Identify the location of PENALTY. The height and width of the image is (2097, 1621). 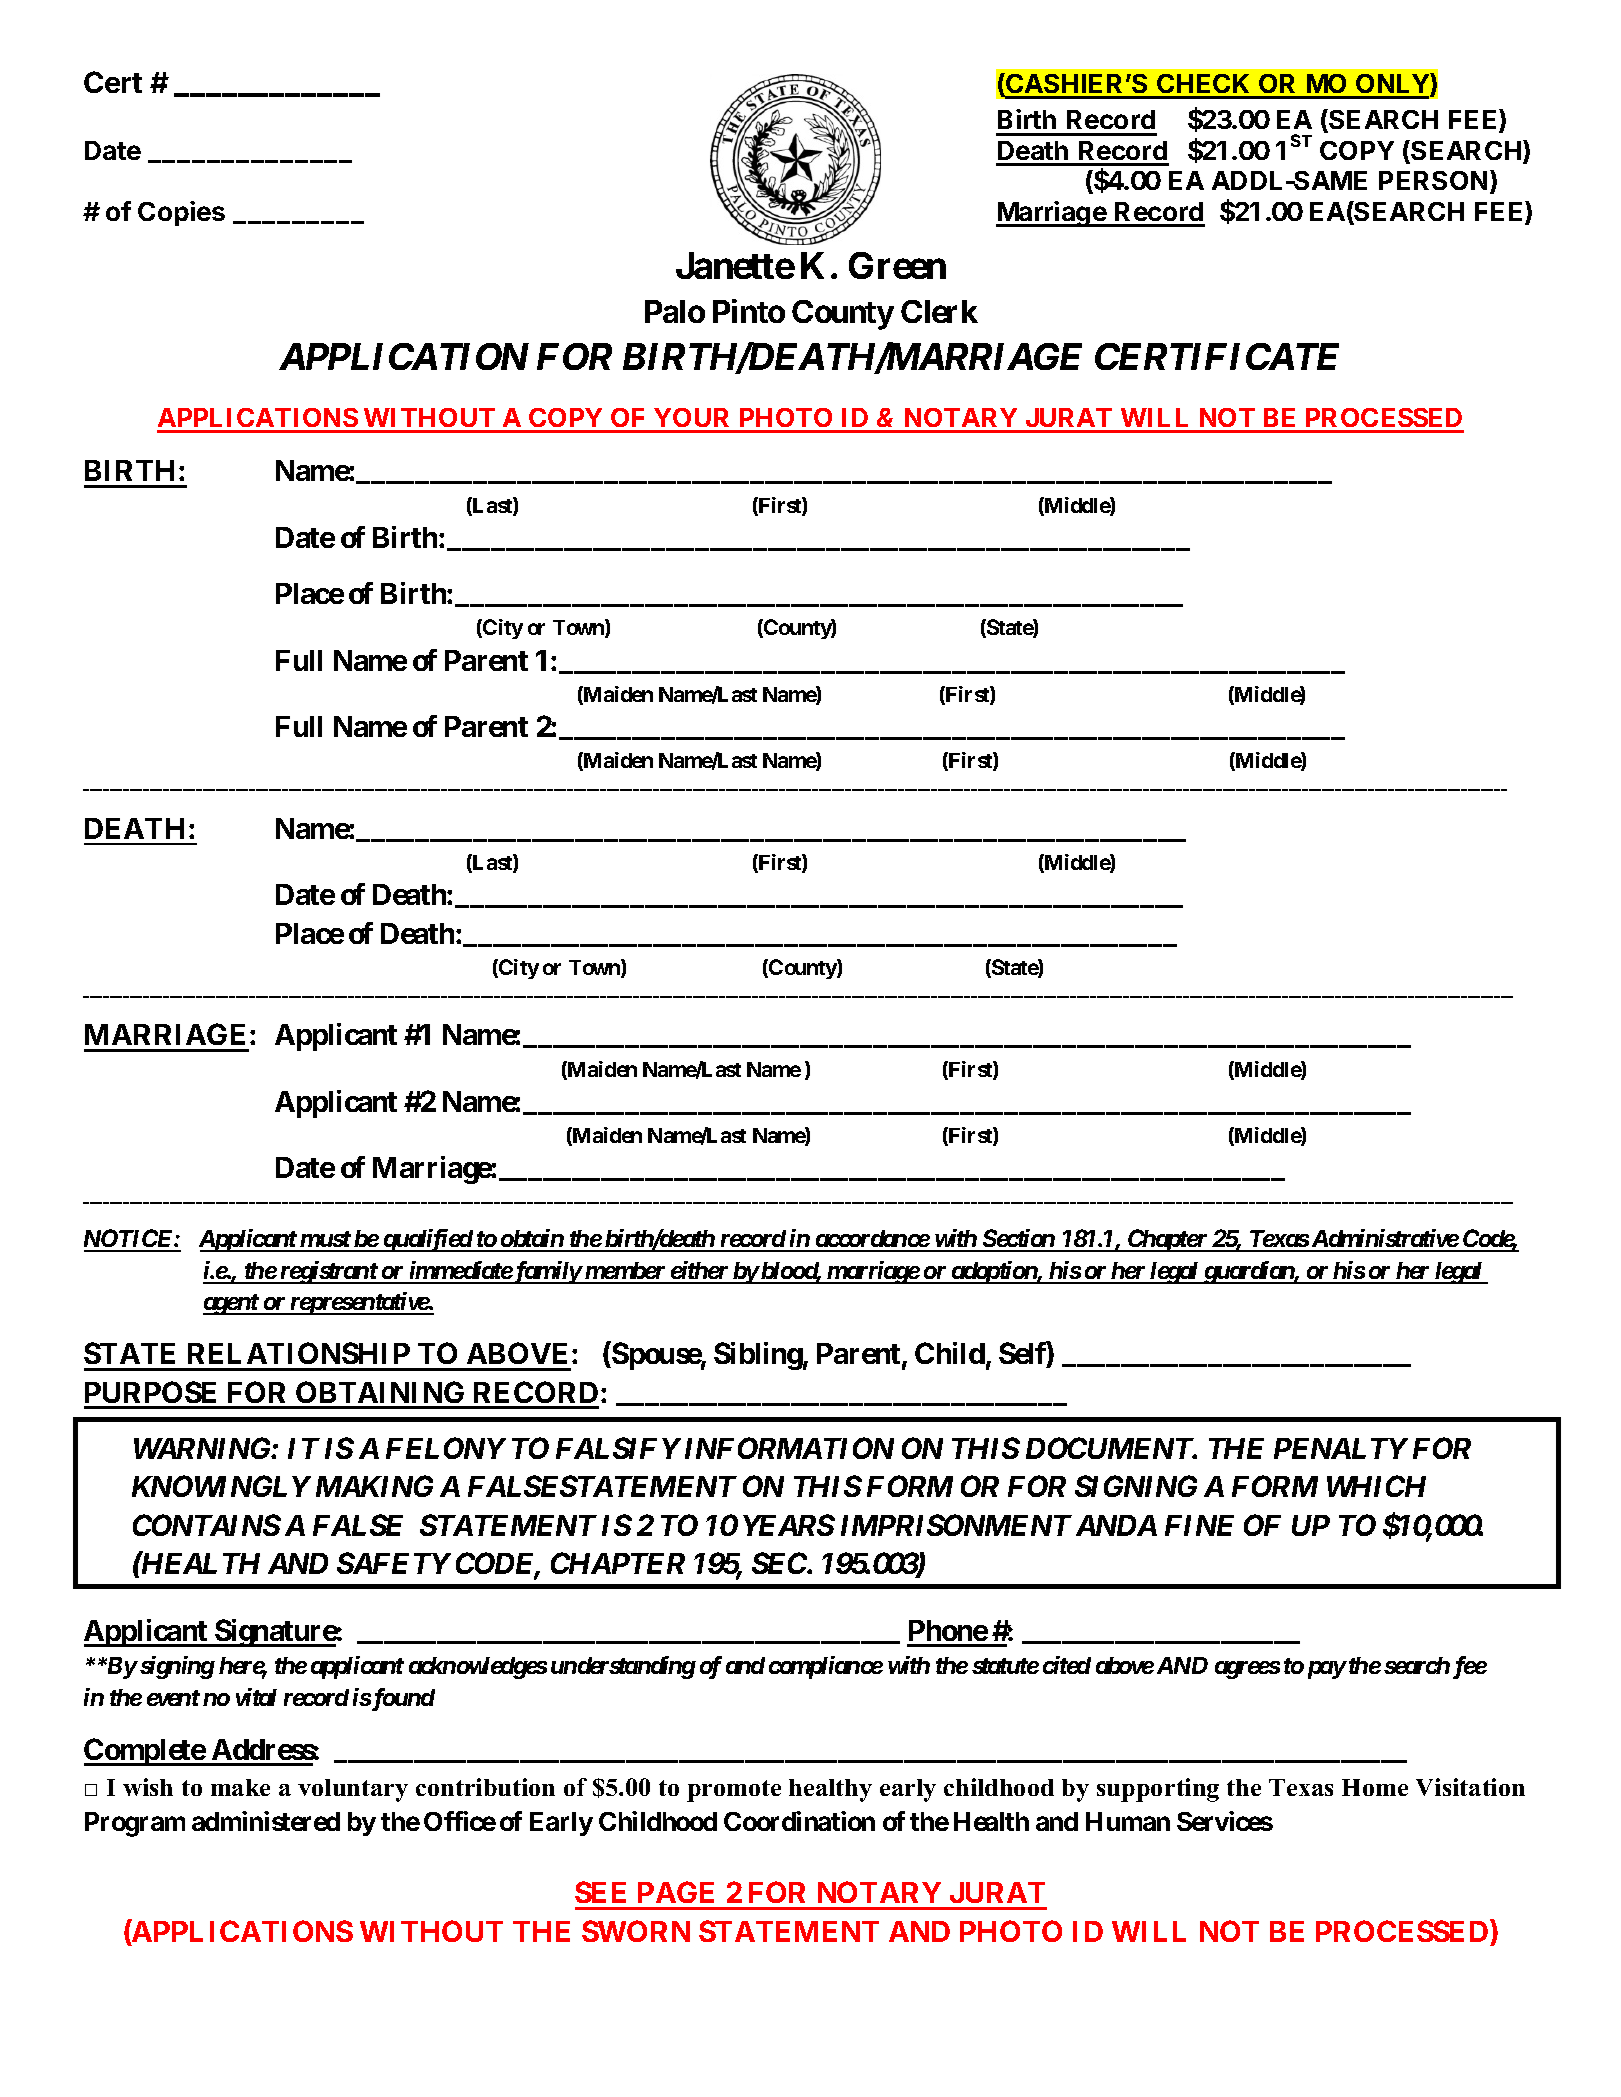
(1341, 1448).
